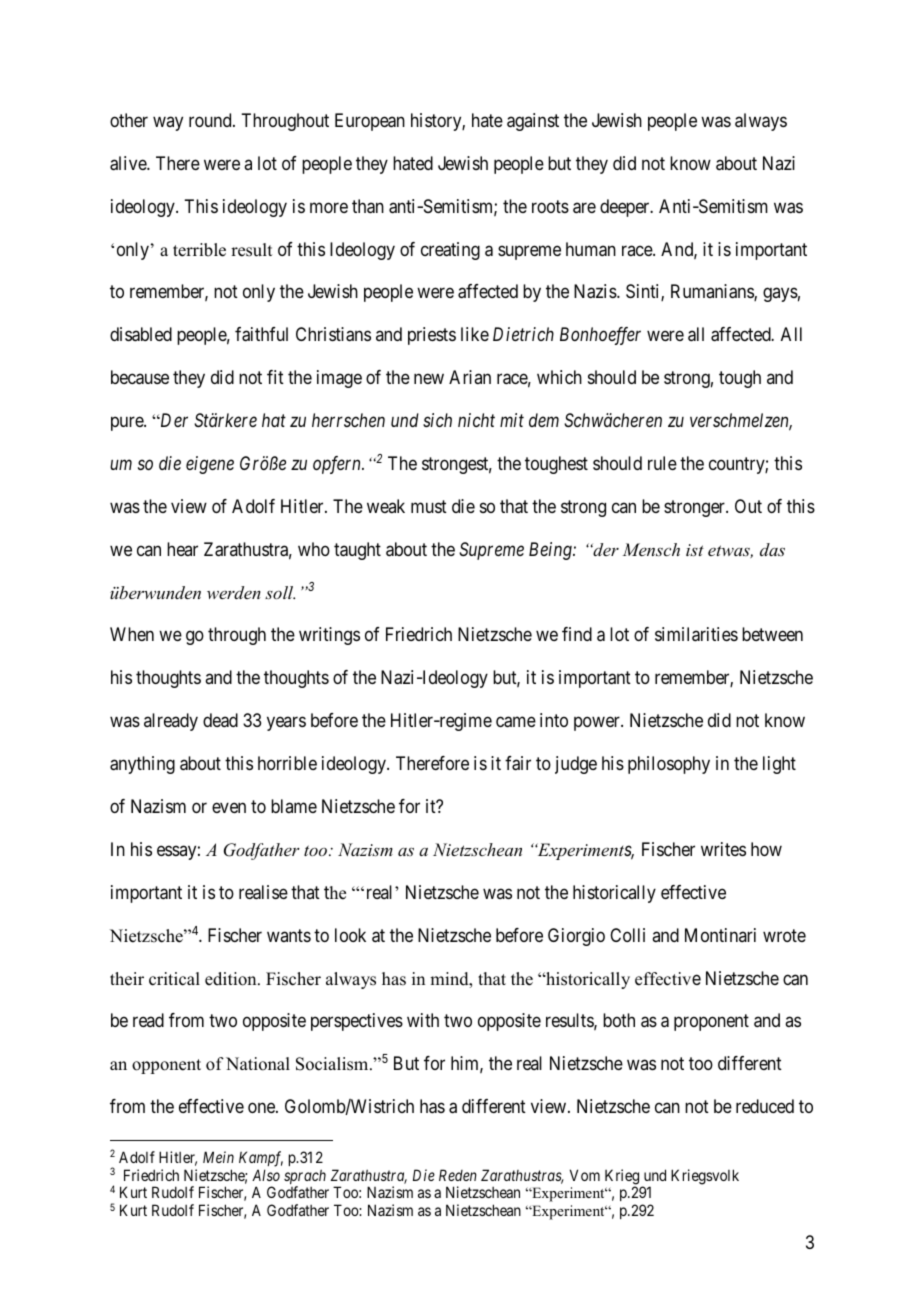  I want to click on rule, so click(662, 463).
